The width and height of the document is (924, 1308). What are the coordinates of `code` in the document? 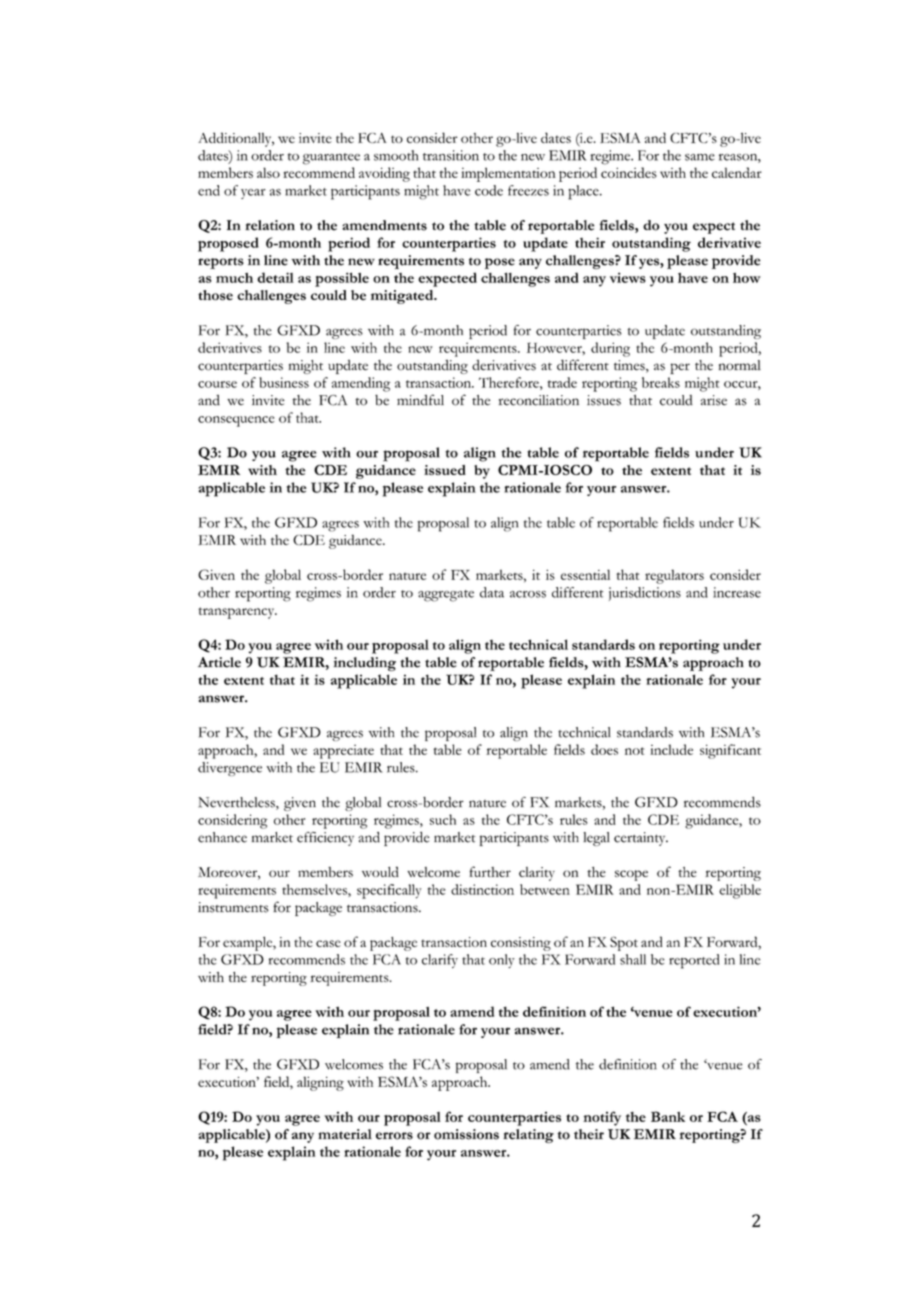 It's located at (489, 190).
